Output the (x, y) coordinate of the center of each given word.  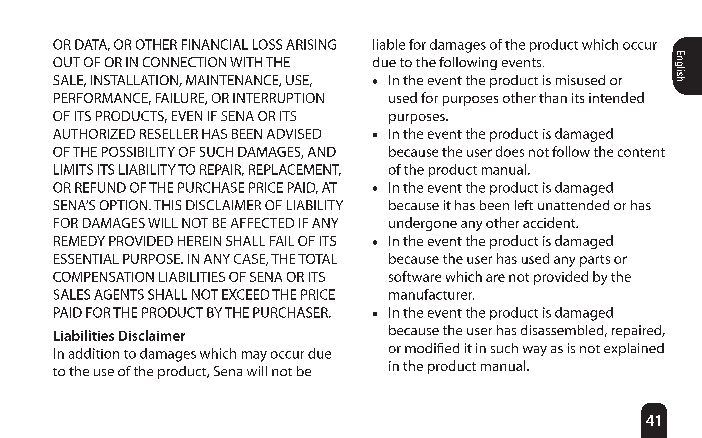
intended (616, 97)
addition (94, 353)
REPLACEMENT (295, 170)
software (415, 276)
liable (389, 44)
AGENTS (119, 294)
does (510, 151)
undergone (423, 224)
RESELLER (169, 134)
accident (550, 222)
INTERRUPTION (278, 98)
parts (595, 261)
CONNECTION (184, 62)
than (553, 97)
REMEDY (79, 241)
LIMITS (73, 169)
